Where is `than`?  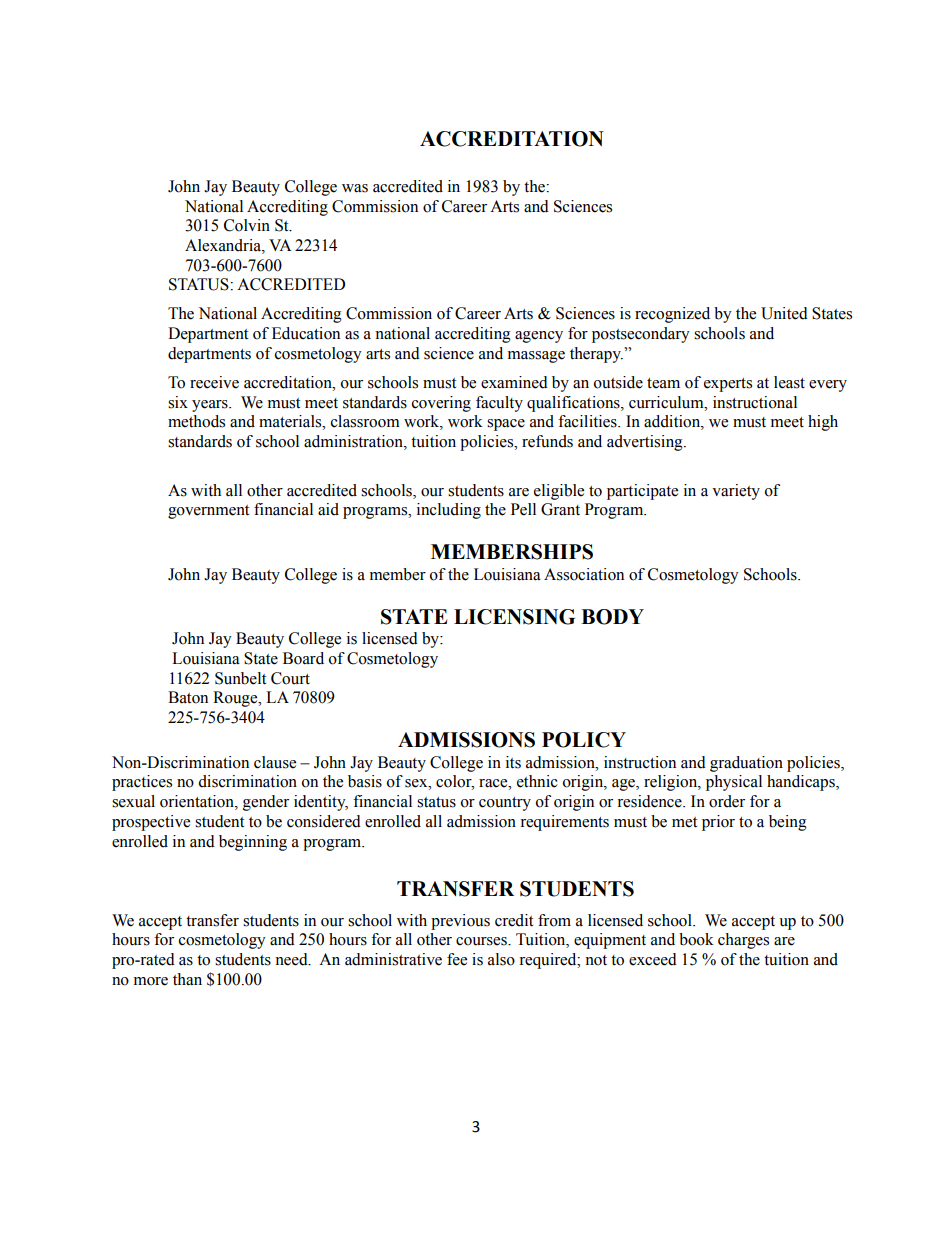
than is located at coordinates (187, 979).
